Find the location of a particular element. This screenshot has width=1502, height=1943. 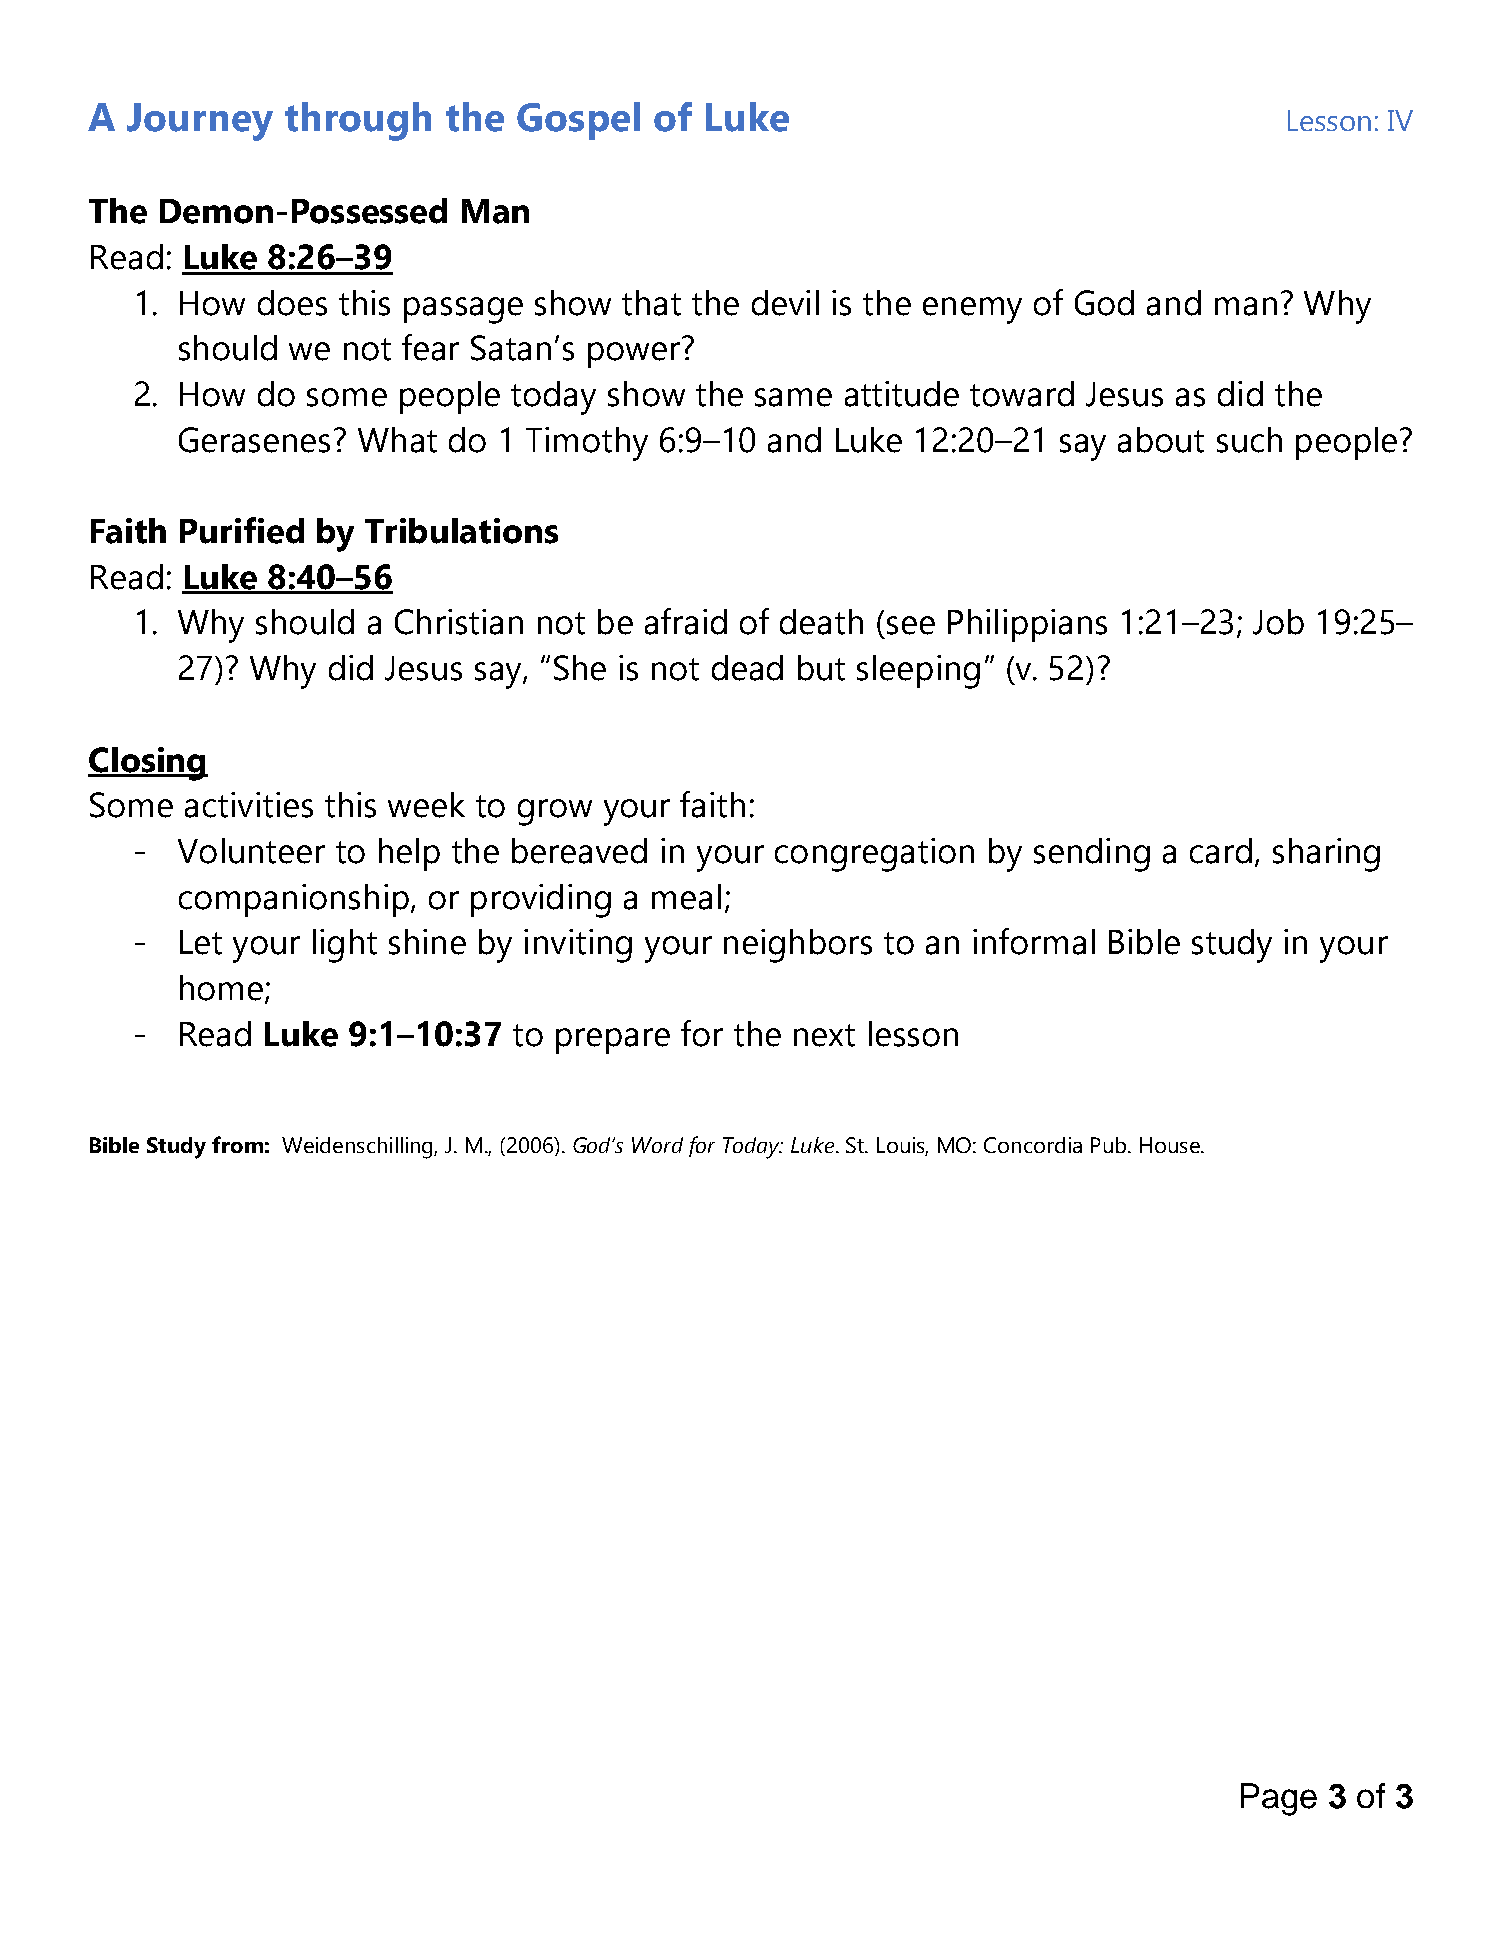

from is located at coordinates (237, 1144).
